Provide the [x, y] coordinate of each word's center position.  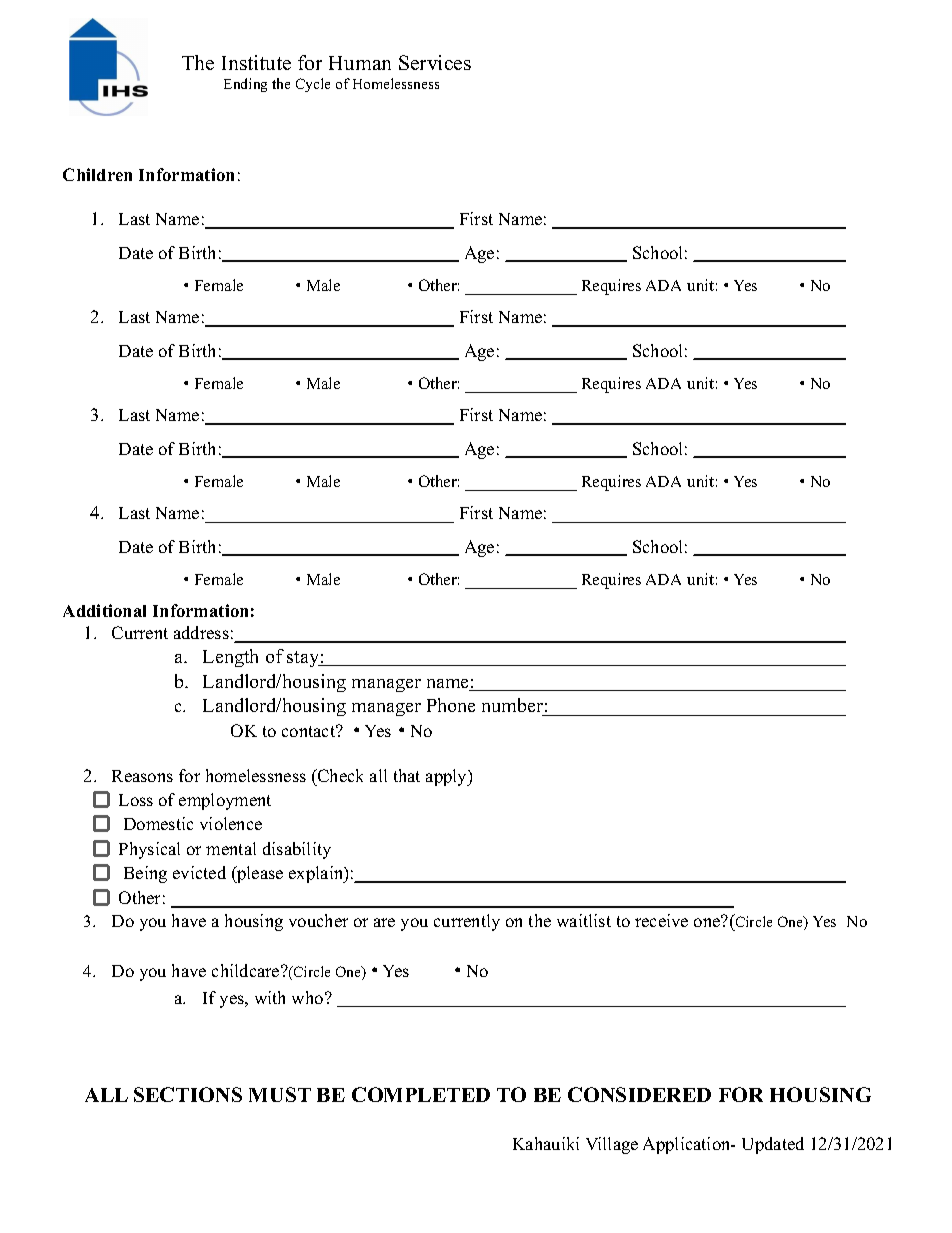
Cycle [313, 85]
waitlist [584, 920]
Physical [149, 850]
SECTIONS [188, 1094]
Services [435, 62]
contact [310, 731]
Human [360, 63]
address [201, 632]
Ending [245, 85]
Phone [451, 705]
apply [447, 777]
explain [317, 874]
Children [97, 174]
